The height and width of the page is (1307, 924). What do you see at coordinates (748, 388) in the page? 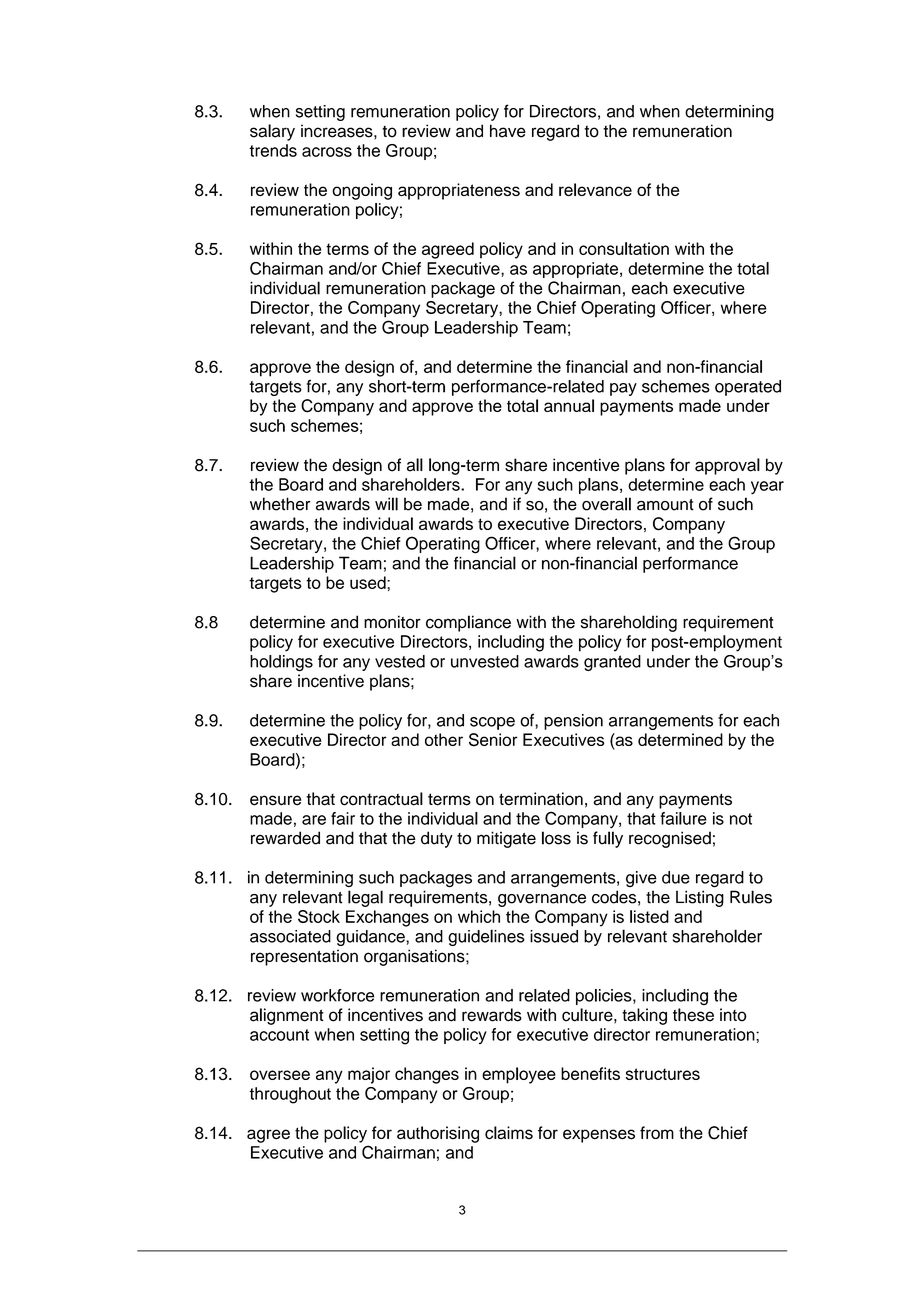
I see `operated` at bounding box center [748, 388].
